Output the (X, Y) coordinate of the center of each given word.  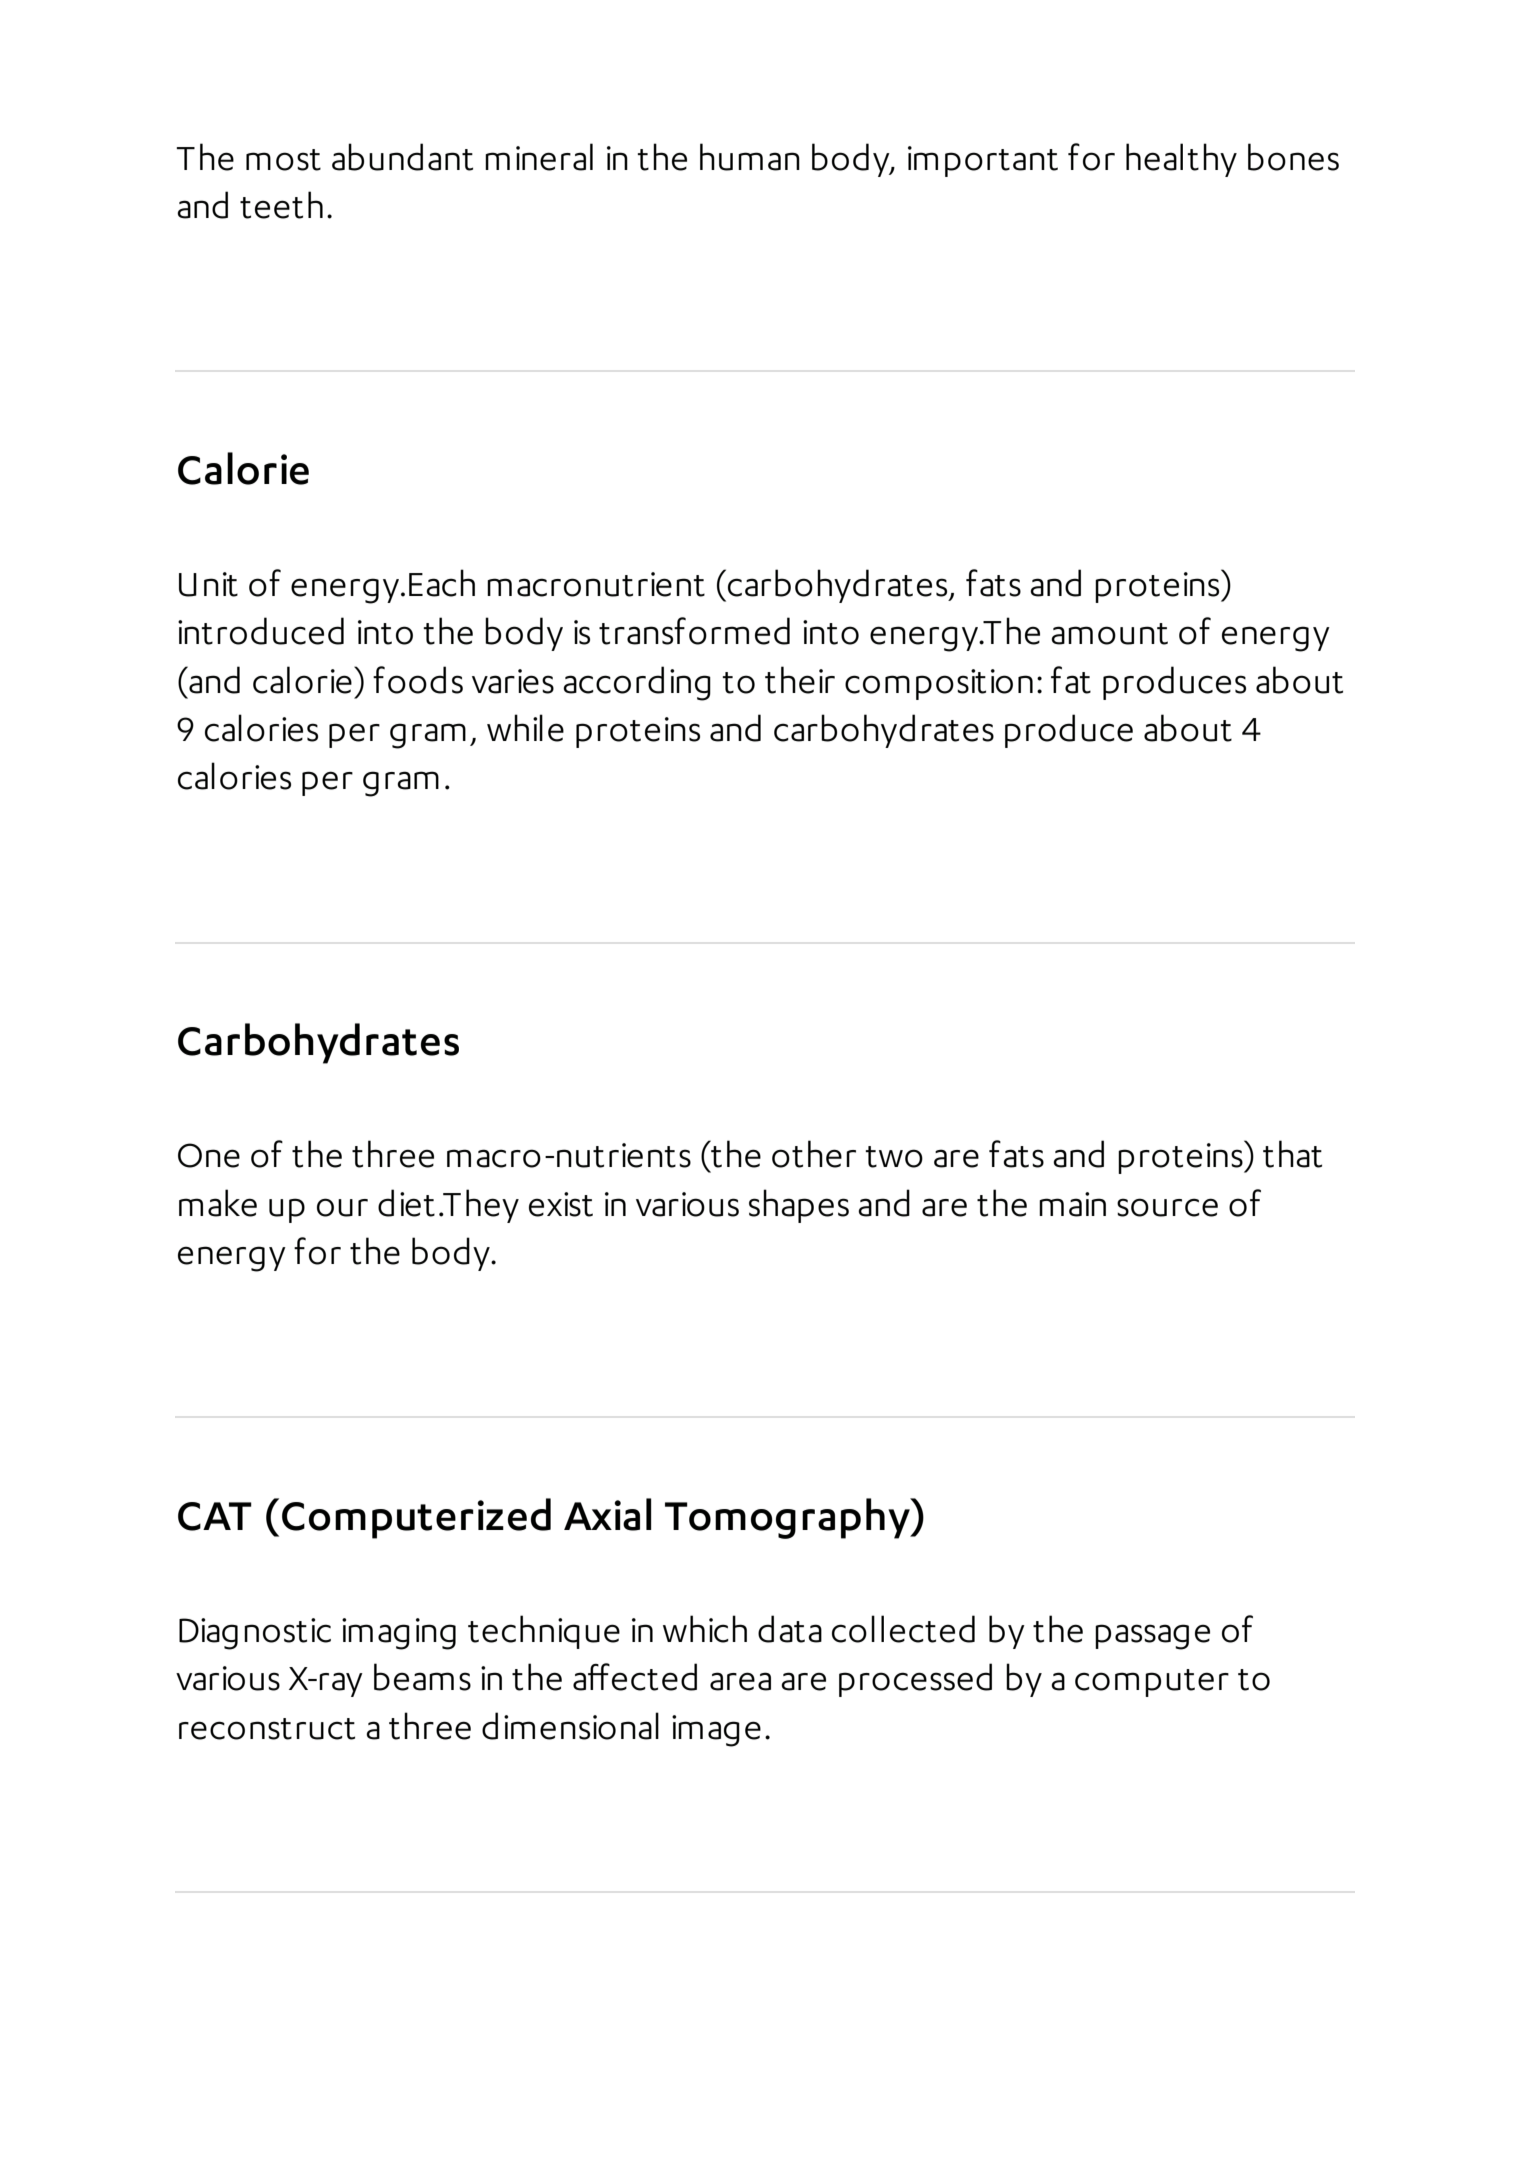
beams (422, 1677)
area (740, 1681)
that (1292, 1154)
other (814, 1154)
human (750, 157)
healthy (1181, 160)
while (525, 728)
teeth (281, 205)
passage (1152, 1637)
